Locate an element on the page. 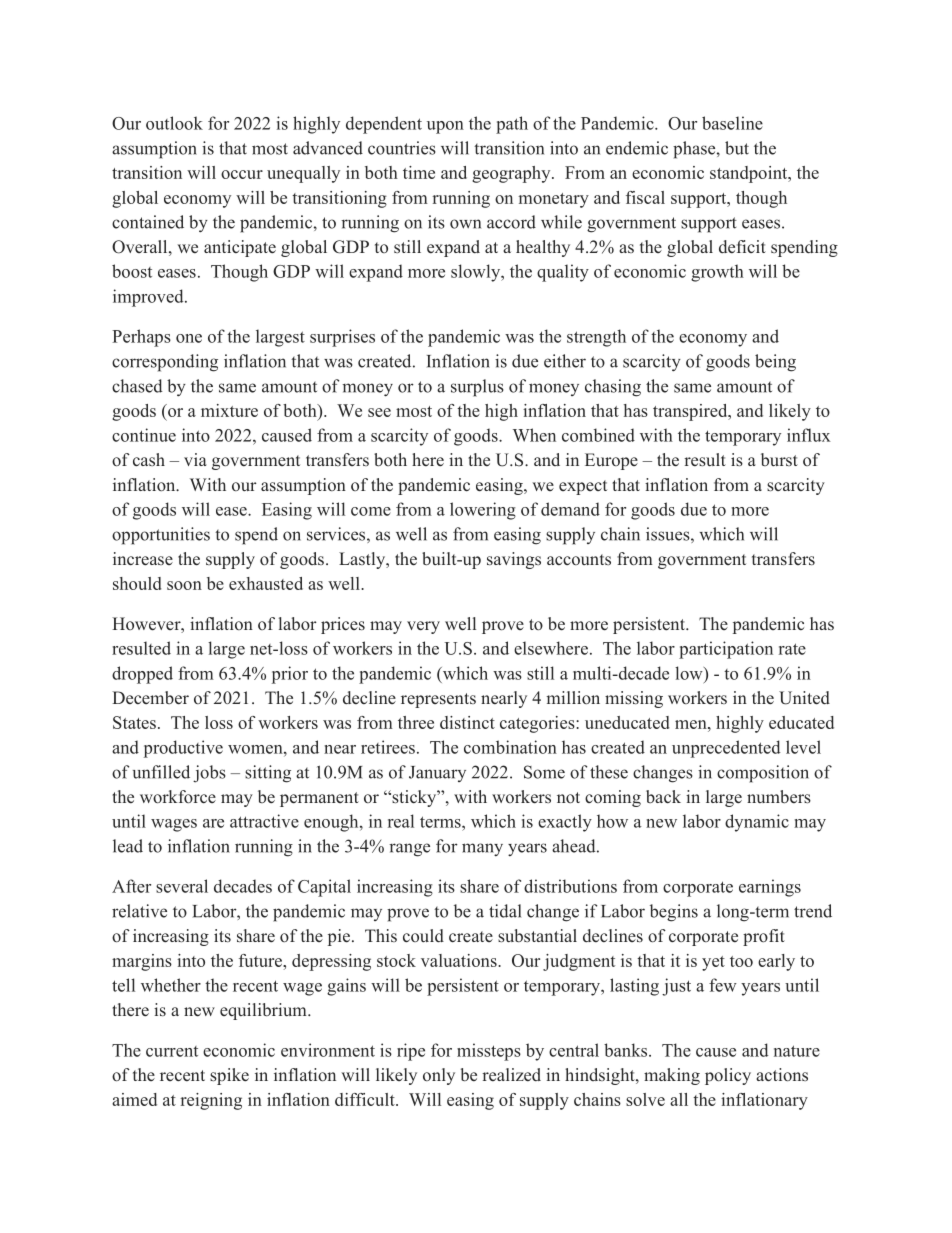 The image size is (952, 1233). spike is located at coordinates (229, 1076).
